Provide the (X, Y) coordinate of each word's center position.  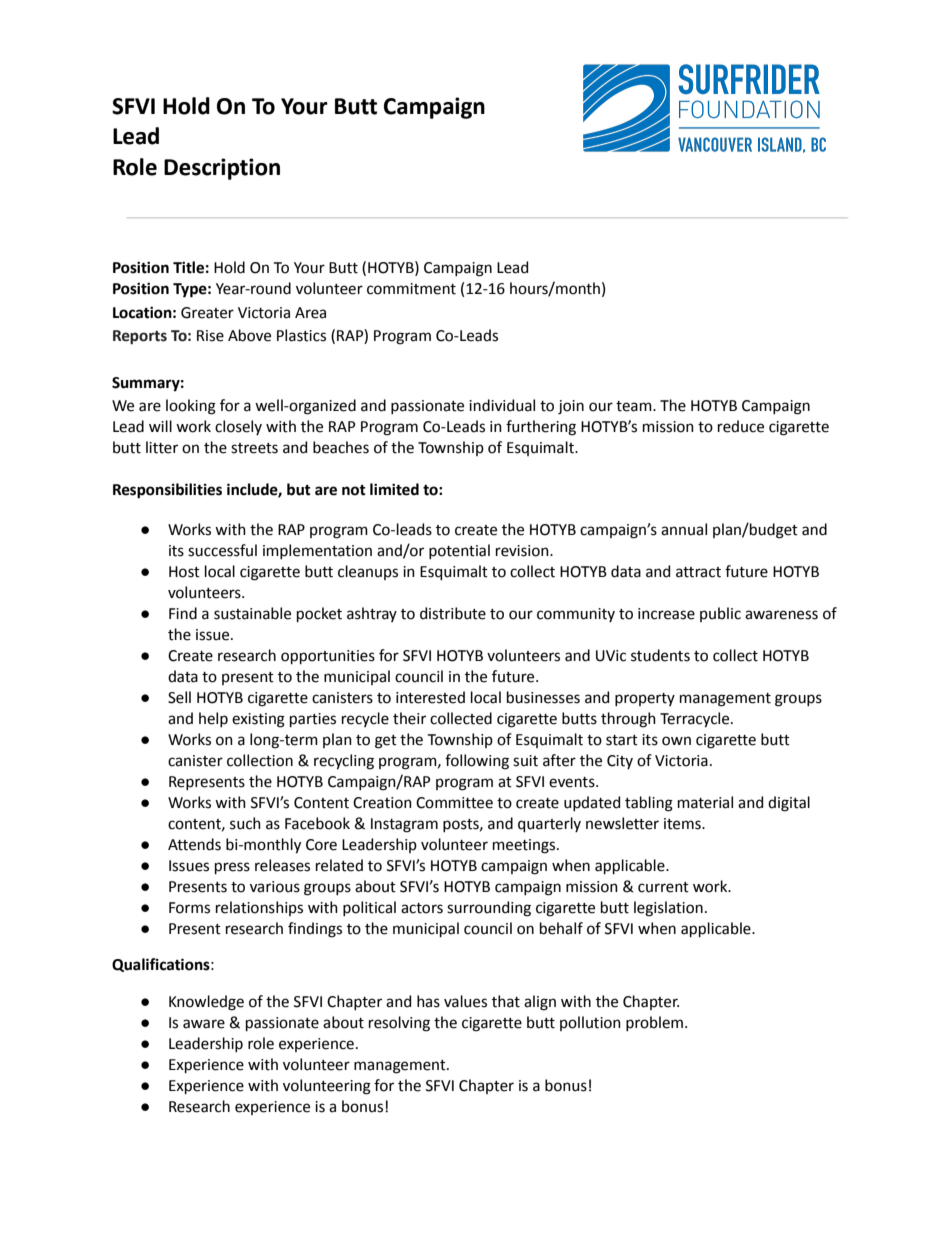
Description (222, 169)
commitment (411, 289)
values (465, 1001)
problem (656, 1023)
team (635, 406)
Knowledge (206, 1003)
